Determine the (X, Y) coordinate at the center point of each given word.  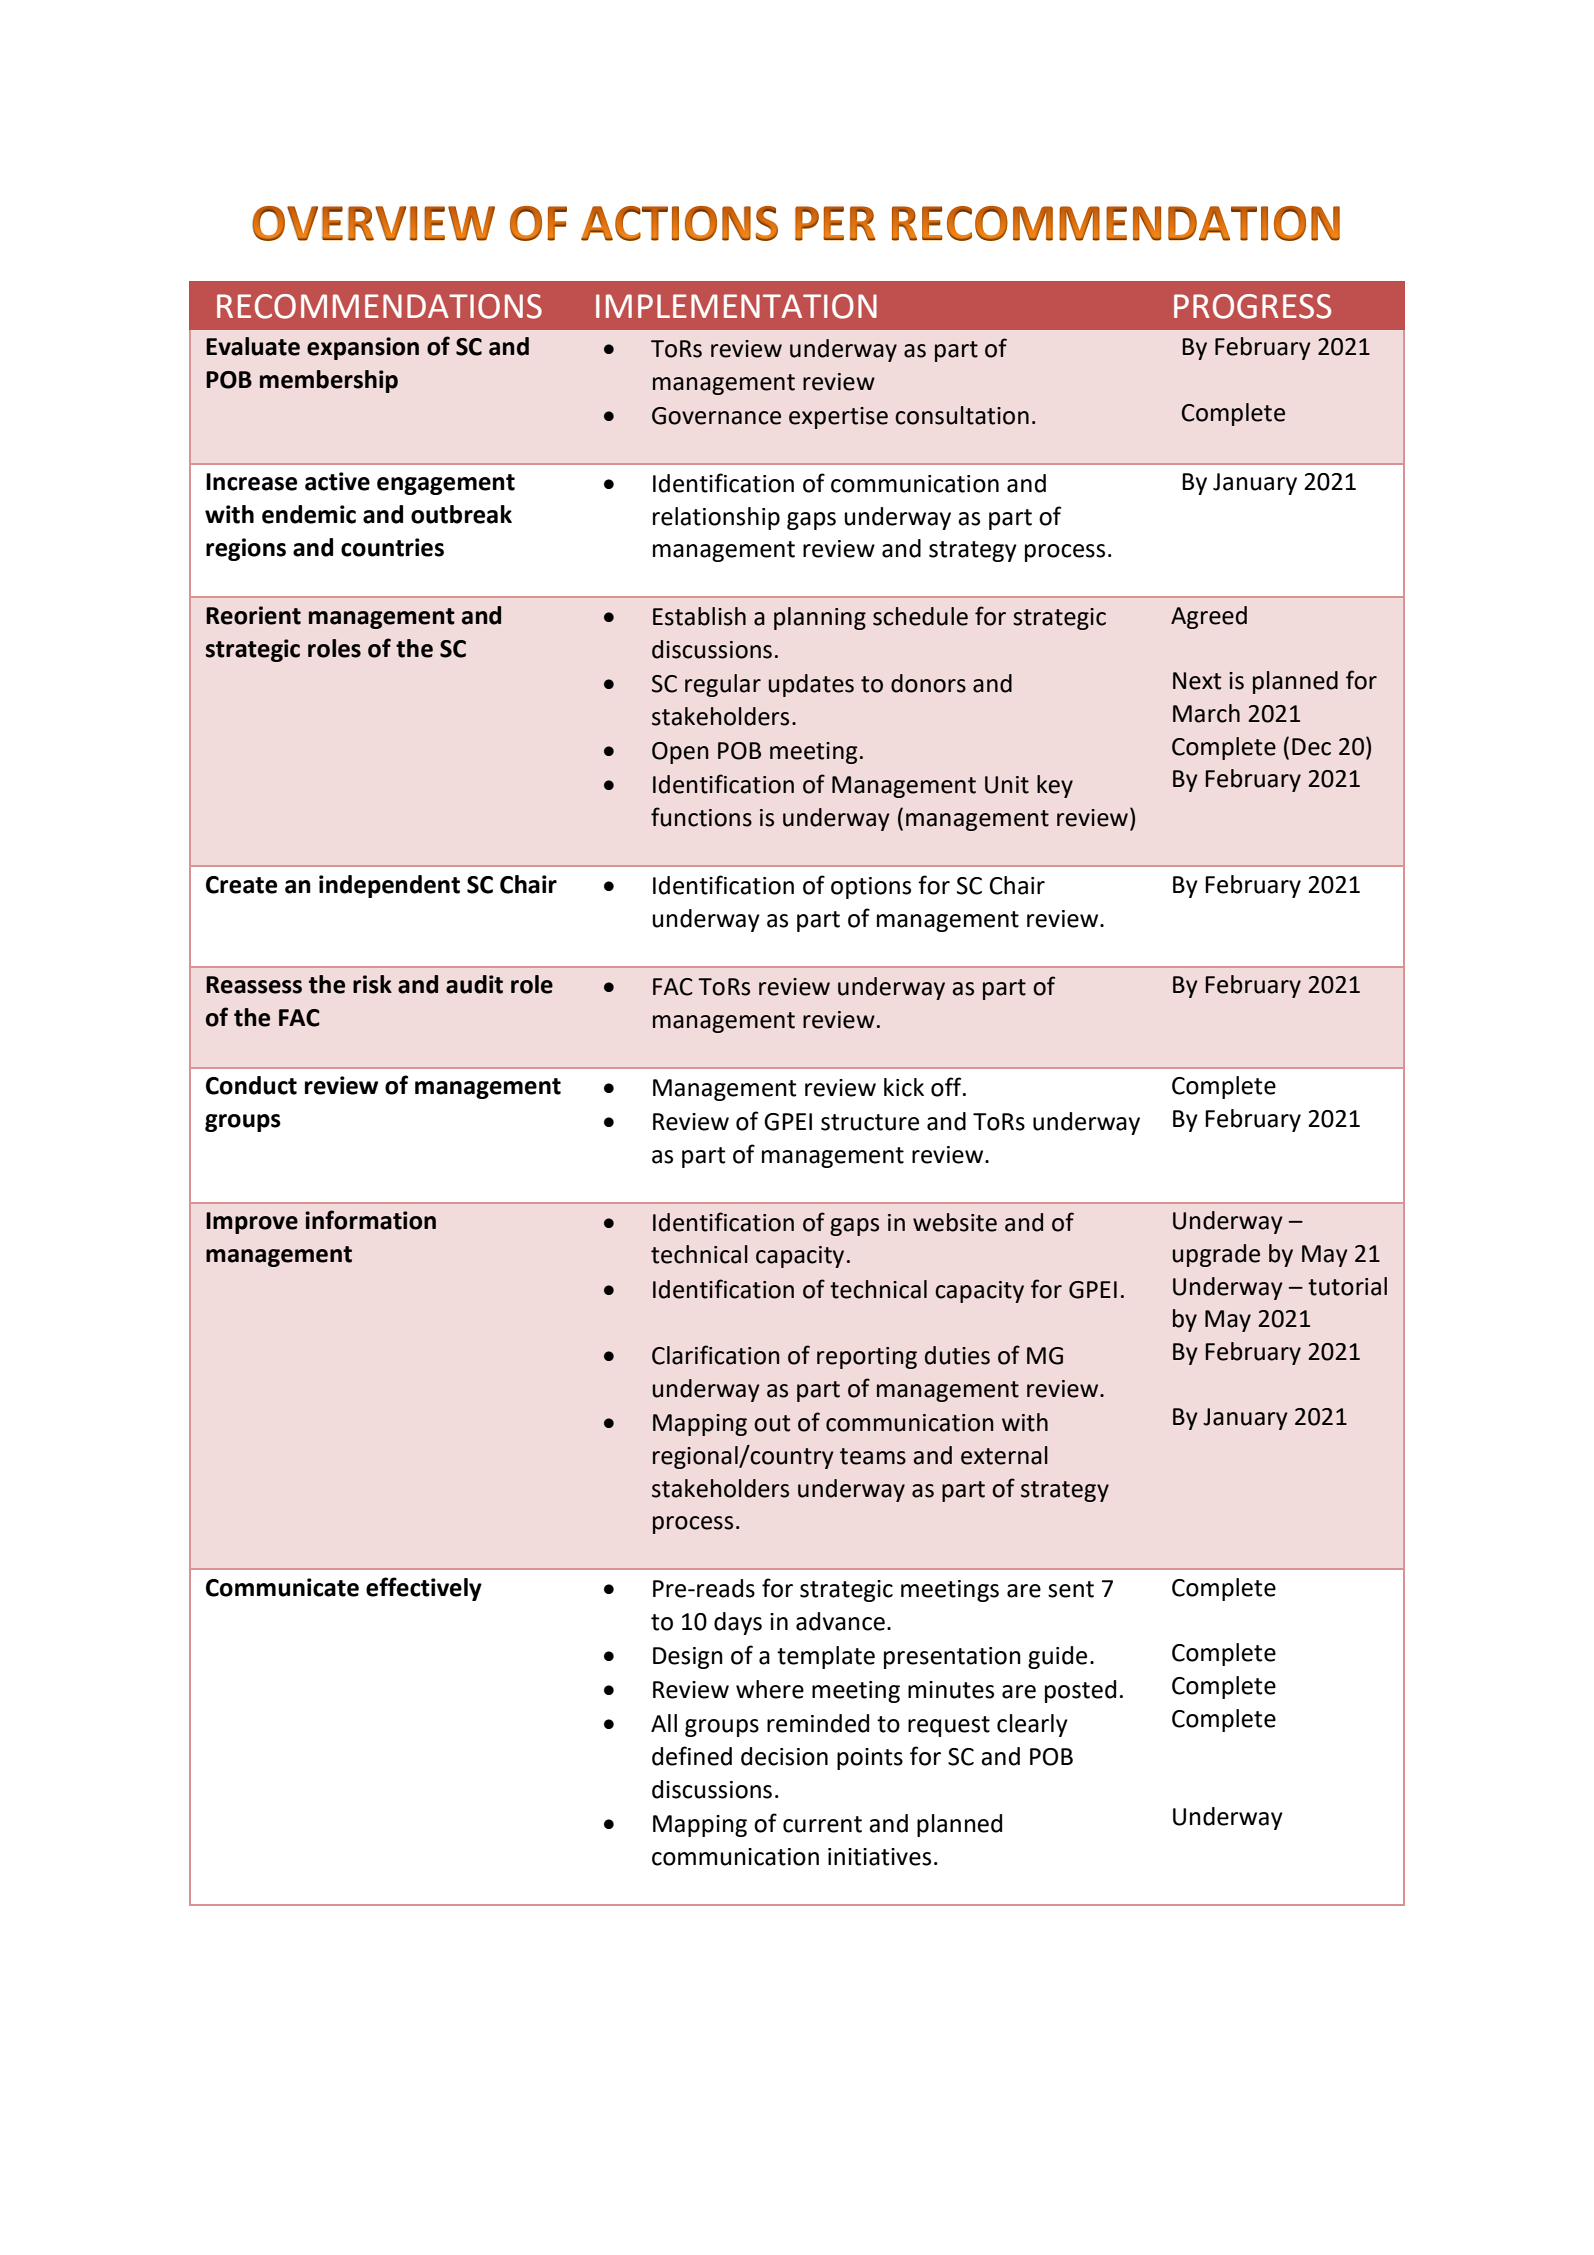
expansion (363, 348)
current (822, 1824)
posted (1080, 1691)
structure (870, 1122)
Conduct (251, 1085)
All (664, 1723)
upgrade (1216, 1255)
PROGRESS (1252, 306)
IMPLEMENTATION (736, 306)
